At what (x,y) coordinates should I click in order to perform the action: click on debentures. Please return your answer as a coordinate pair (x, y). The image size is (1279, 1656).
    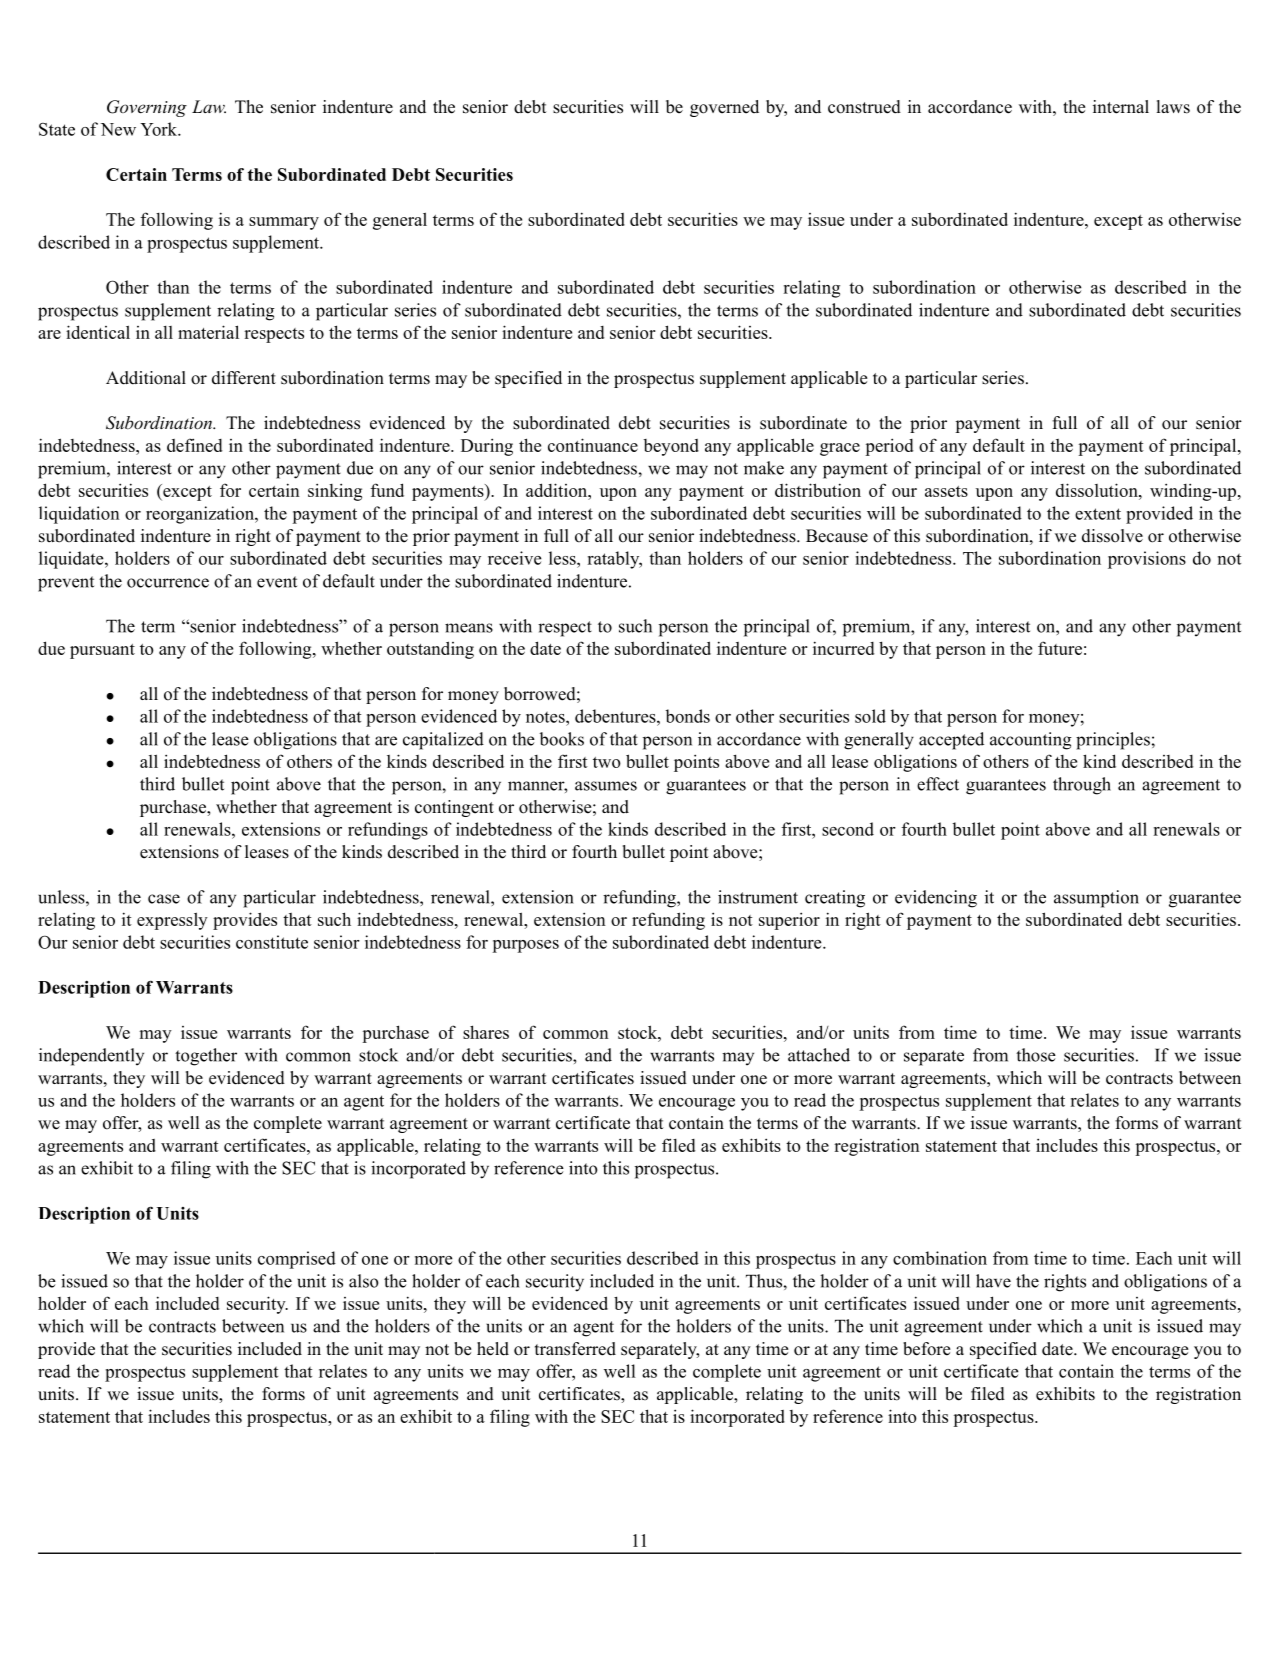
    Looking at the image, I should click on (616, 716).
